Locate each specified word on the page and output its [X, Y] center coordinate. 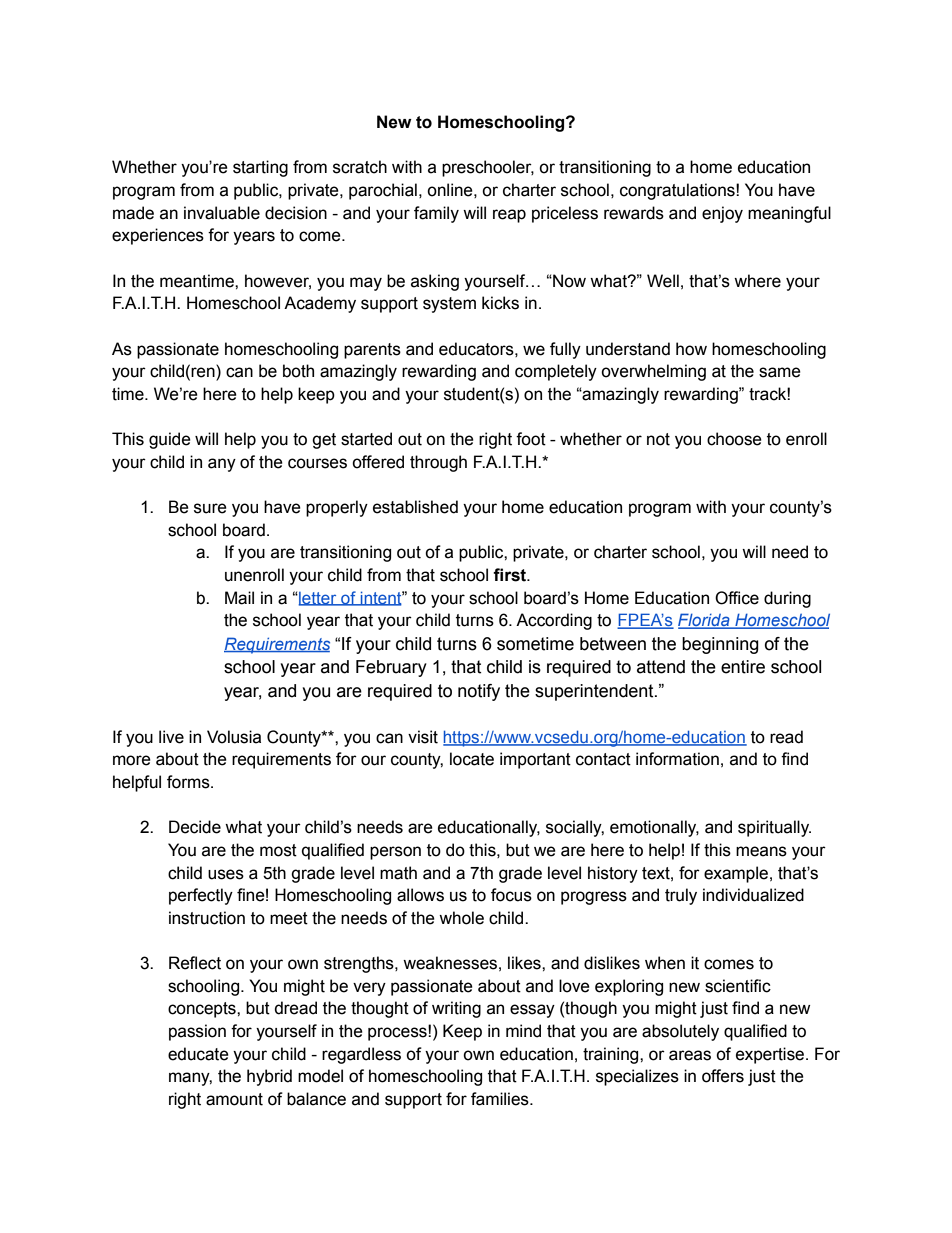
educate [198, 1054]
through [438, 463]
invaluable [222, 213]
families [501, 1099]
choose [734, 439]
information [677, 759]
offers [723, 1076]
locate [472, 759]
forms [189, 782]
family [436, 214]
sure [210, 508]
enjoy [722, 214]
